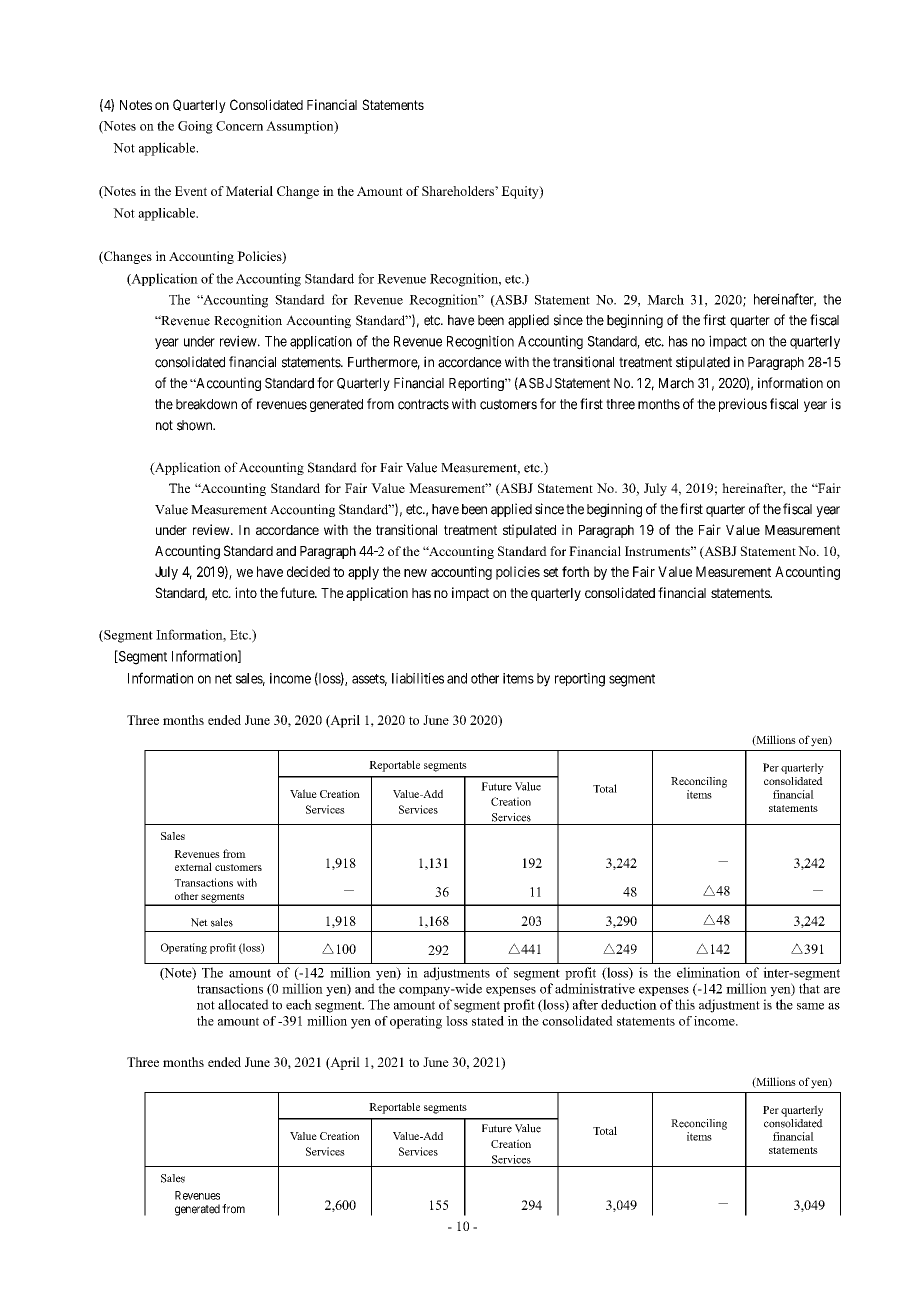 The height and width of the screenshot is (1308, 924). I want to click on external, so click(193, 866).
